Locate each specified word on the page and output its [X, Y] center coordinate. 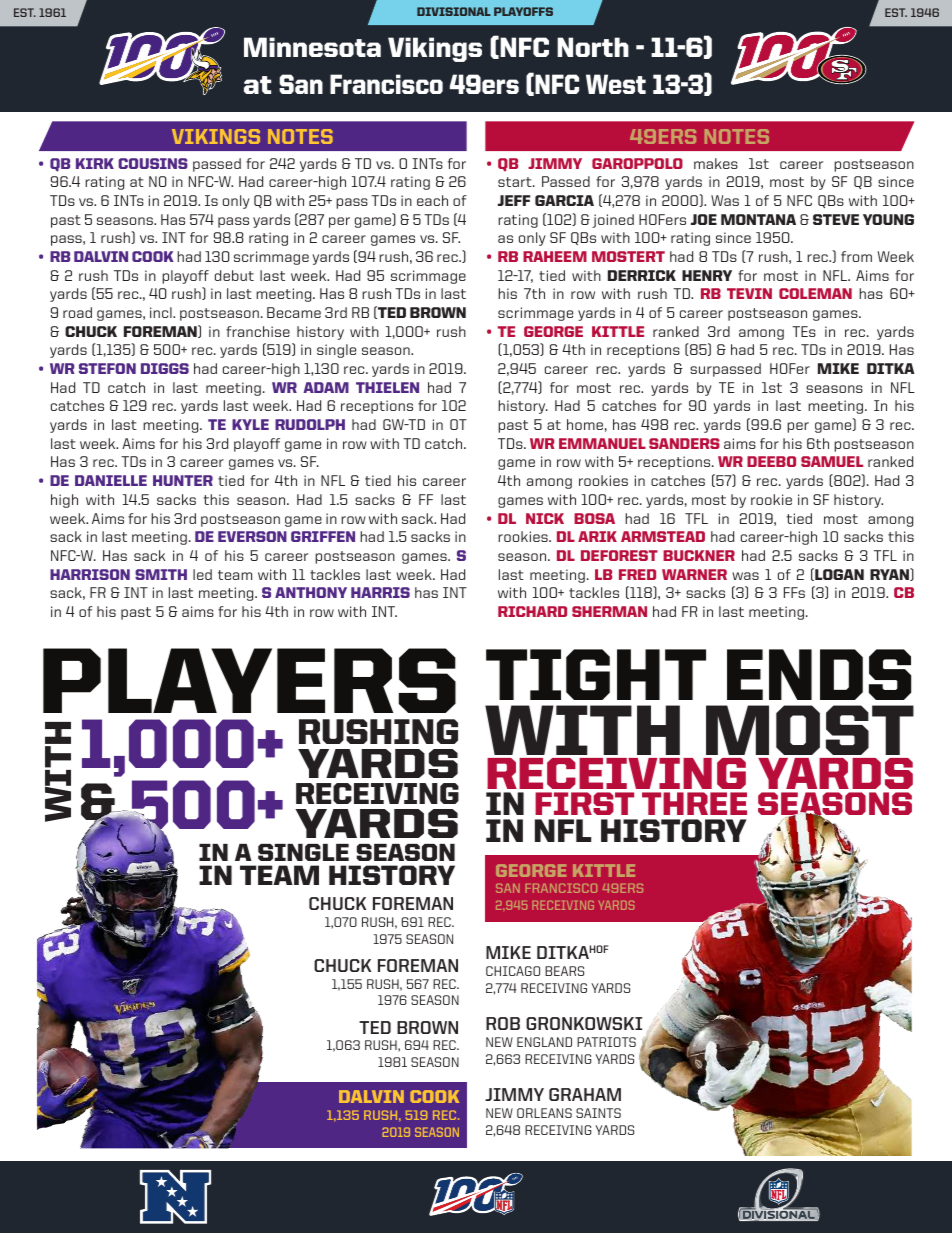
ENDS [819, 674]
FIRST [584, 803]
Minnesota [312, 47]
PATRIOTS [606, 1042]
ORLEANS [544, 1113]
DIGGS [165, 368]
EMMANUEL [602, 443]
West [616, 84]
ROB [503, 1023]
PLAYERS [249, 680]
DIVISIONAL [454, 11]
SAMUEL [832, 461]
